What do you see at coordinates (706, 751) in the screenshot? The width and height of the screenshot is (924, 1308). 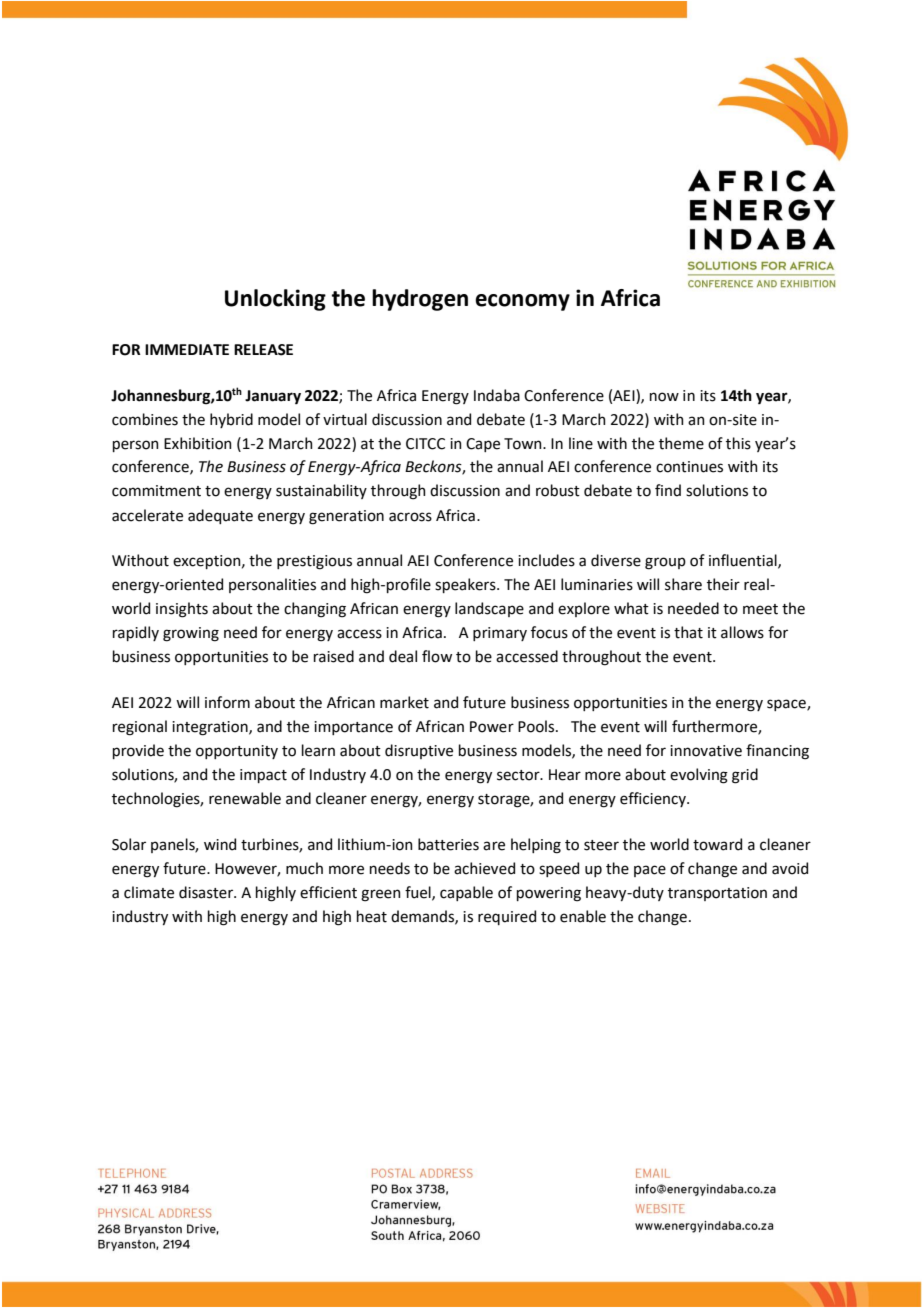 I see `innovative` at bounding box center [706, 751].
